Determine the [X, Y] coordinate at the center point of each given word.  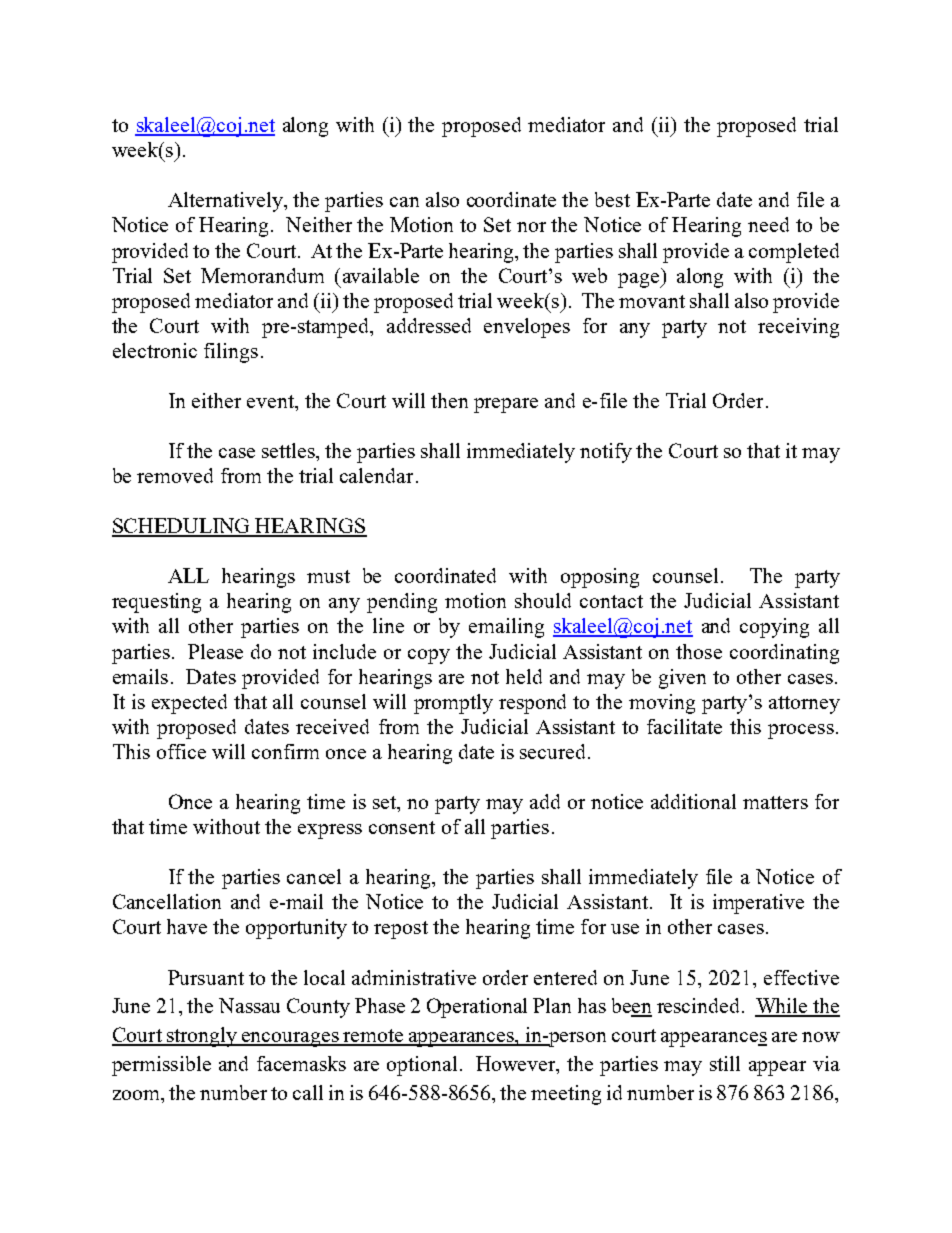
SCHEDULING [182, 527]
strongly [202, 1037]
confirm [285, 751]
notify [606, 453]
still [725, 1063]
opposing [600, 578]
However [517, 1065]
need [768, 224]
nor [531, 227]
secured [554, 751]
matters [775, 802]
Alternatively [226, 202]
